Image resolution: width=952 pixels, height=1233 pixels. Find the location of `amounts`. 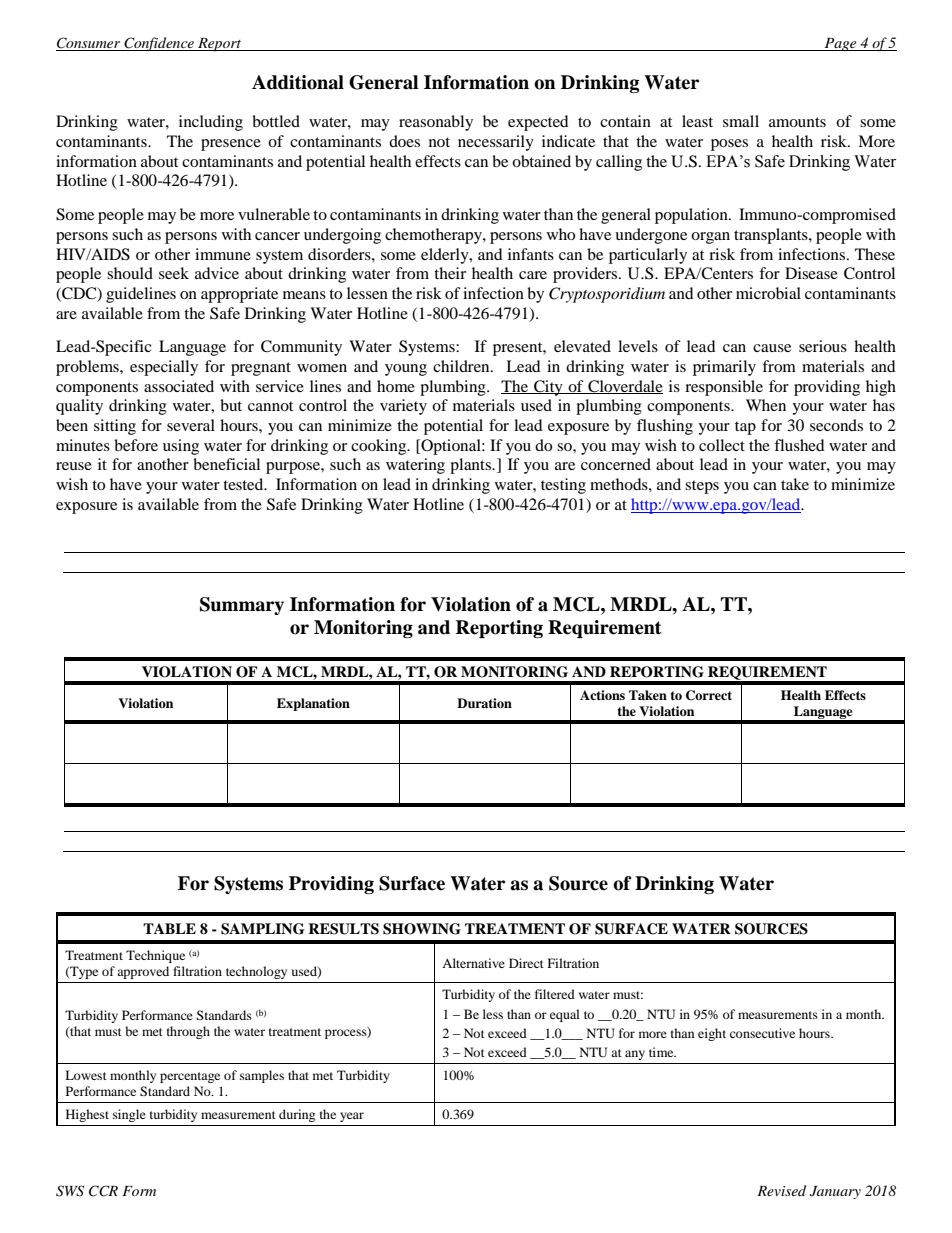

amounts is located at coordinates (797, 122).
